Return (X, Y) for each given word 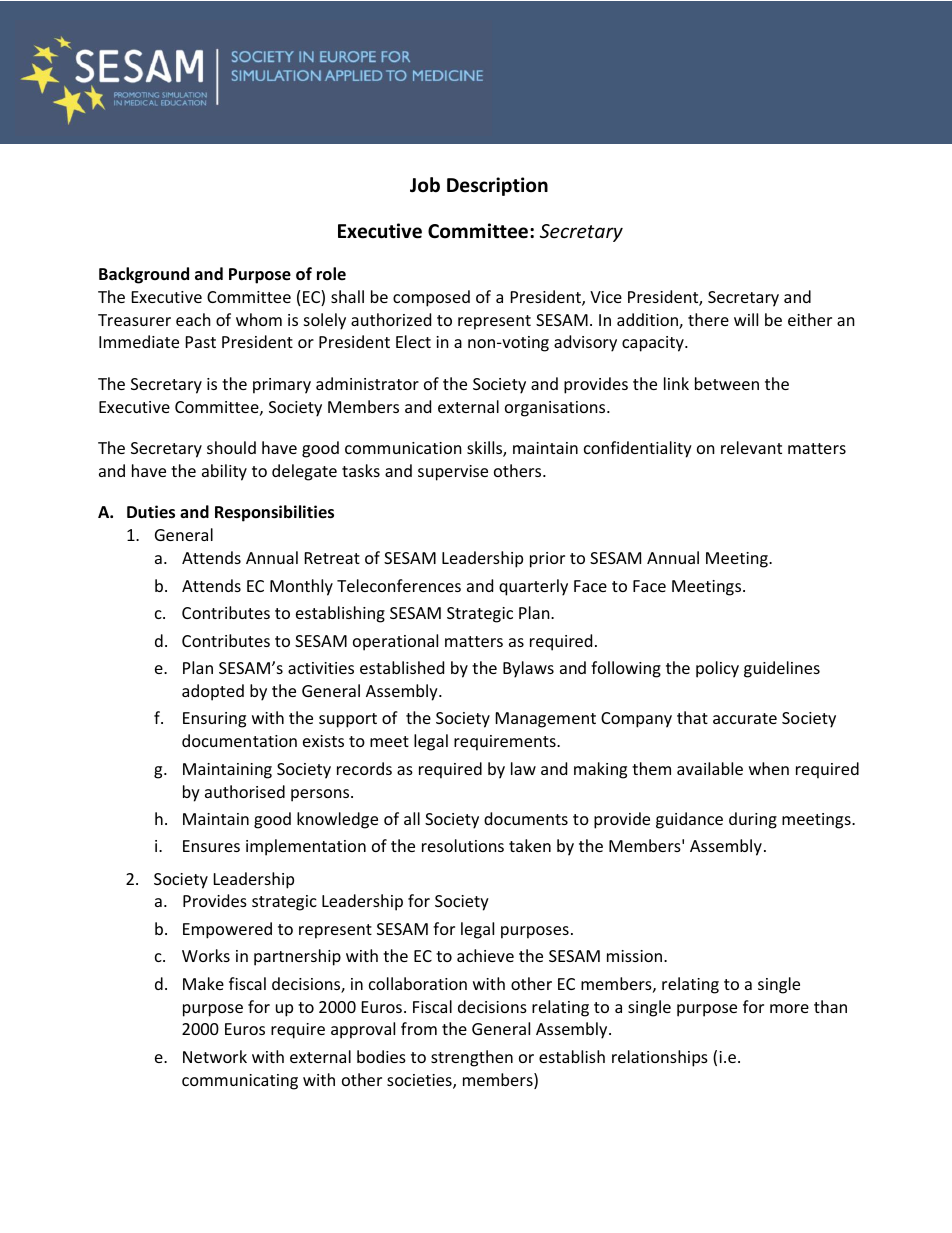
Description (497, 186)
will (746, 319)
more (789, 1008)
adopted (213, 692)
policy (717, 669)
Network (215, 1056)
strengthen (472, 1058)
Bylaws (528, 669)
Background (144, 275)
